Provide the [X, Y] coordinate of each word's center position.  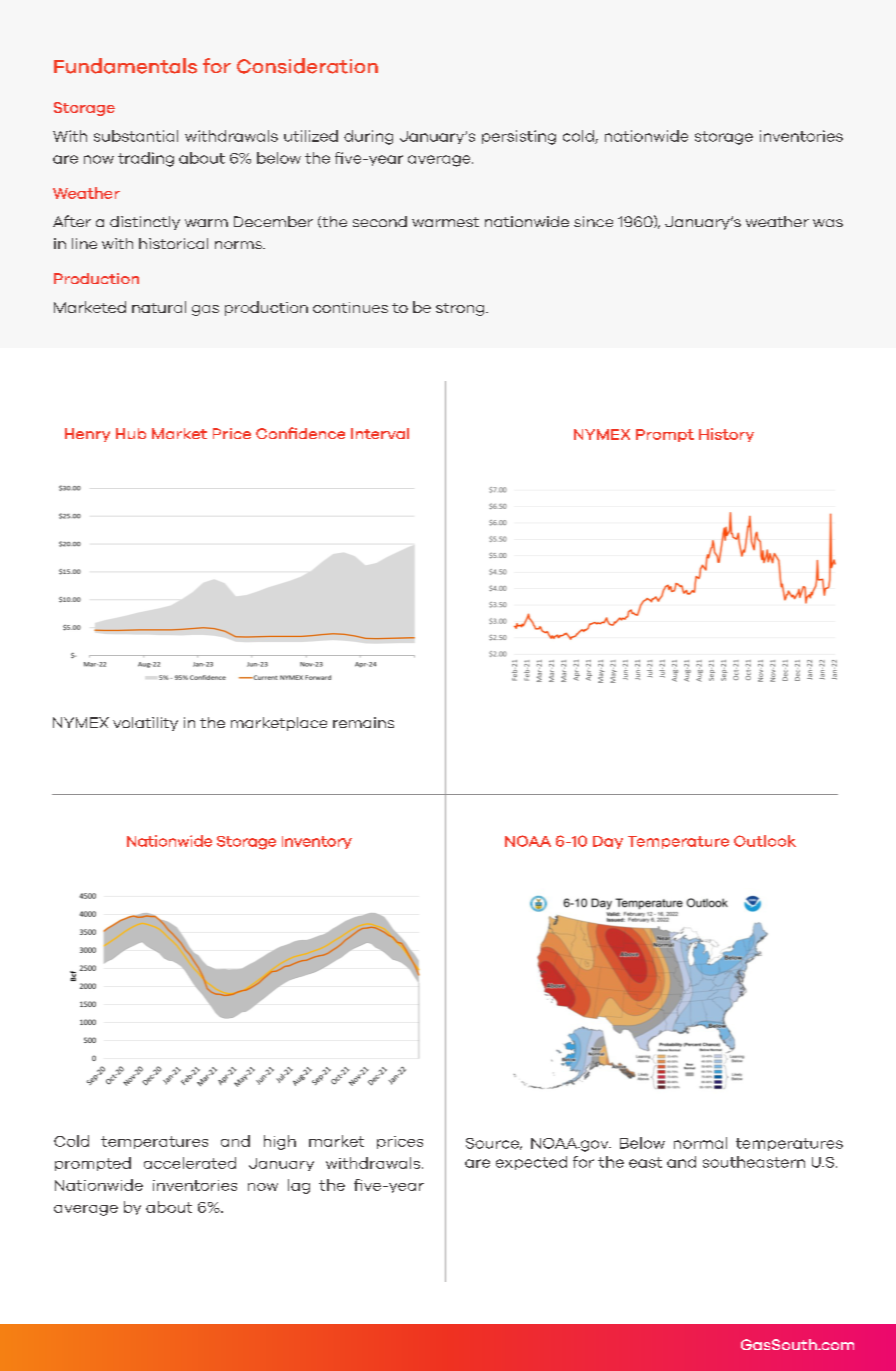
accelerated [190, 1163]
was [828, 223]
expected [531, 1163]
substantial [136, 136]
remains [363, 722]
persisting [519, 137]
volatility [145, 724]
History [726, 435]
